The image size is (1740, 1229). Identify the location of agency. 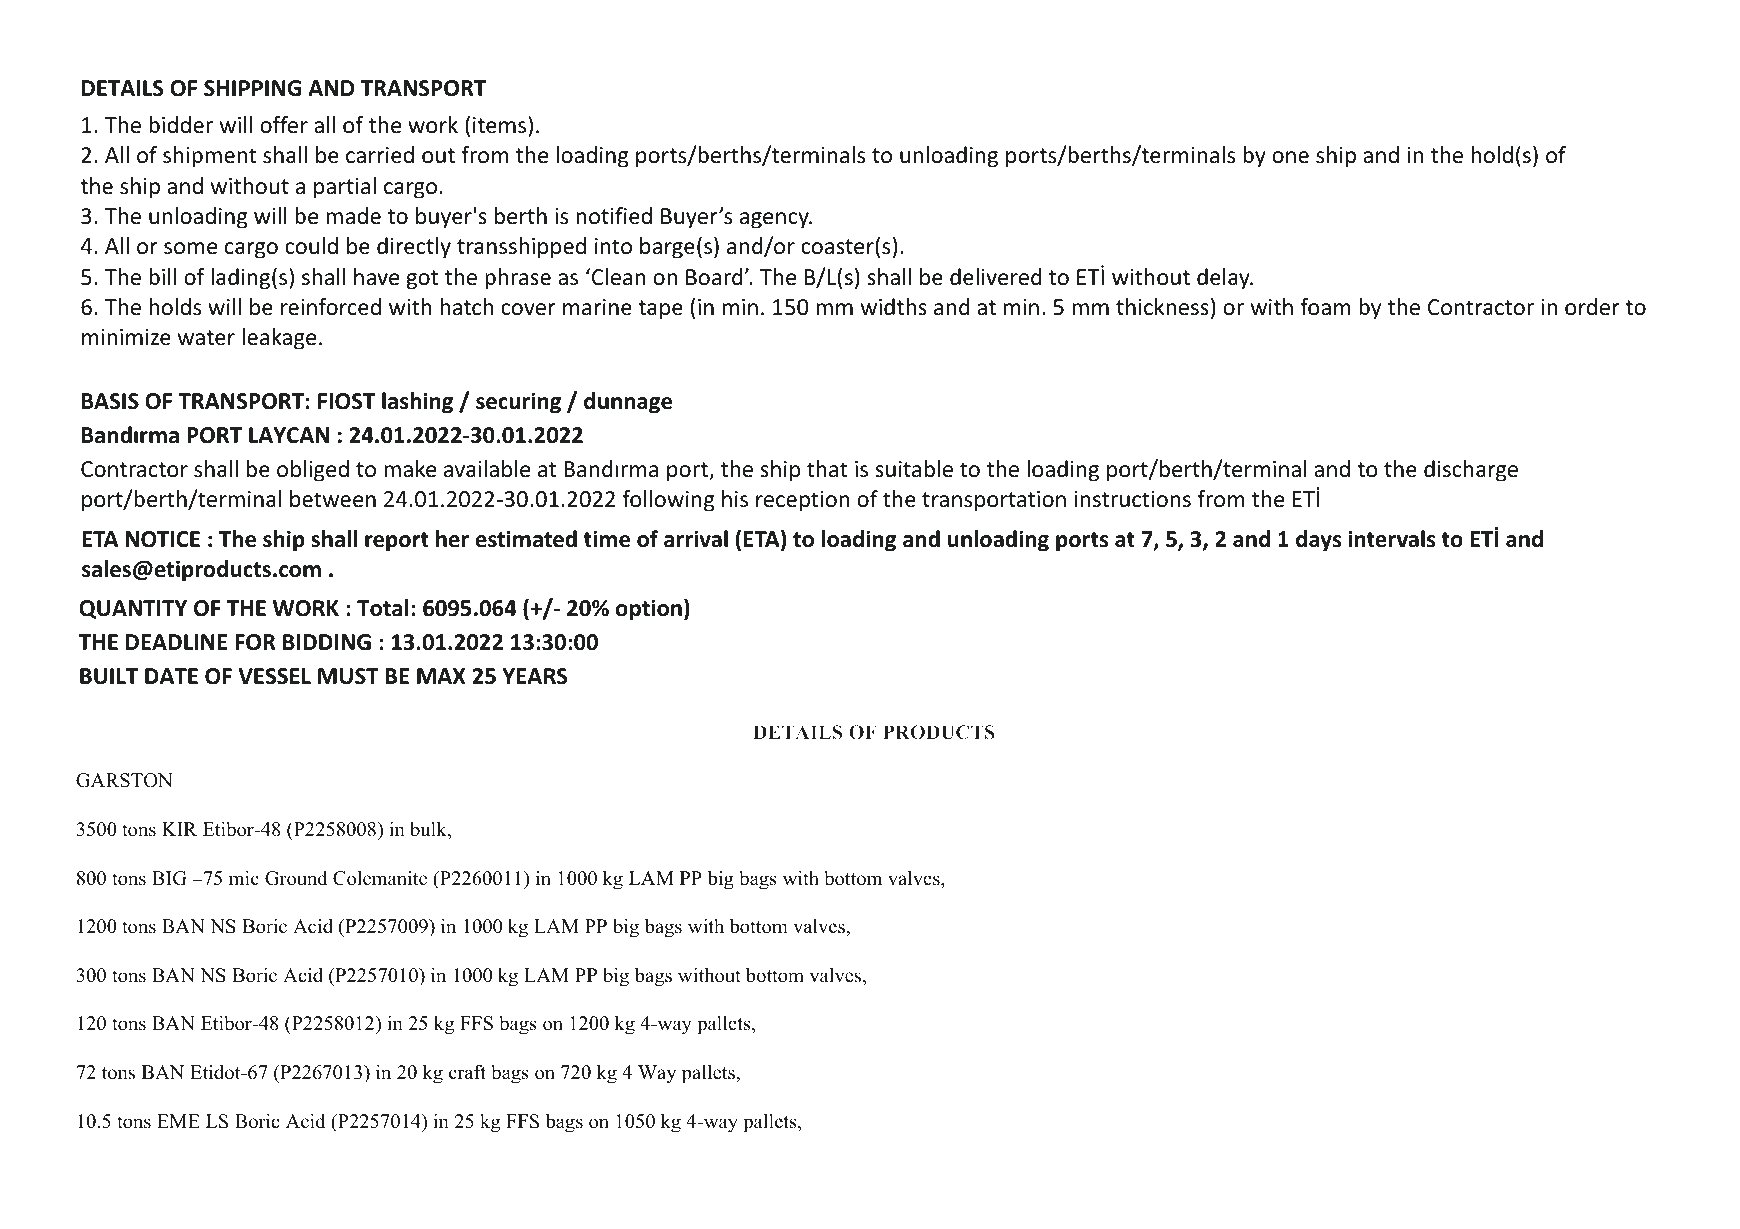
(775, 220).
